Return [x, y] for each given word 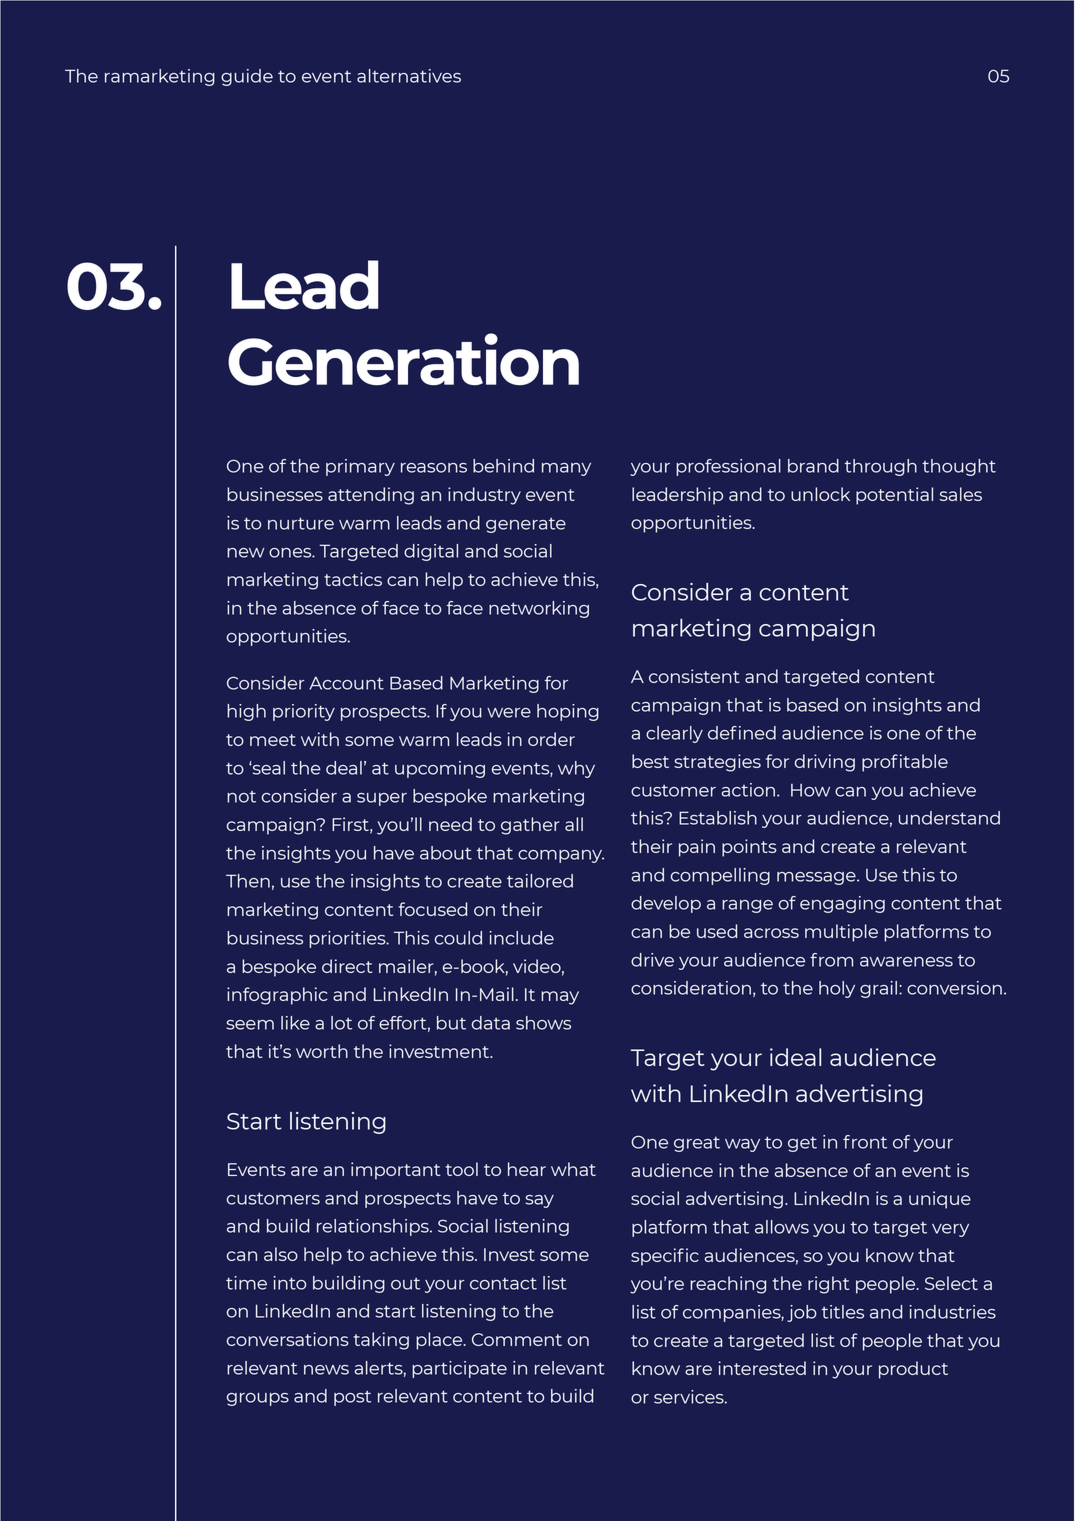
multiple [841, 933]
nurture [301, 523]
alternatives [409, 76]
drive [652, 960]
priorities [348, 939]
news [326, 1370]
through [881, 467]
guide [247, 77]
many [566, 469]
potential [894, 496]
